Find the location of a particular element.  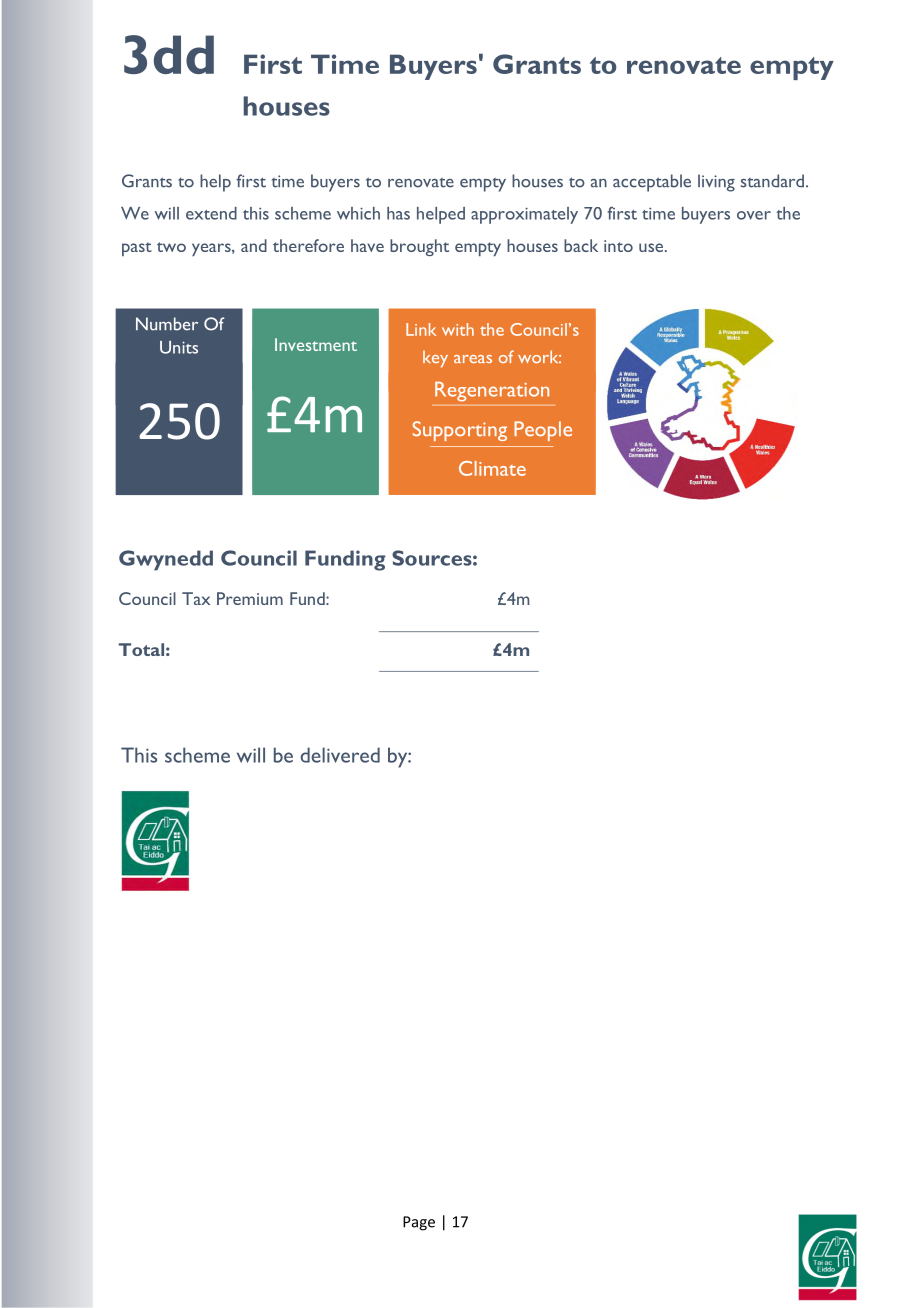

Tax is located at coordinates (196, 598).
